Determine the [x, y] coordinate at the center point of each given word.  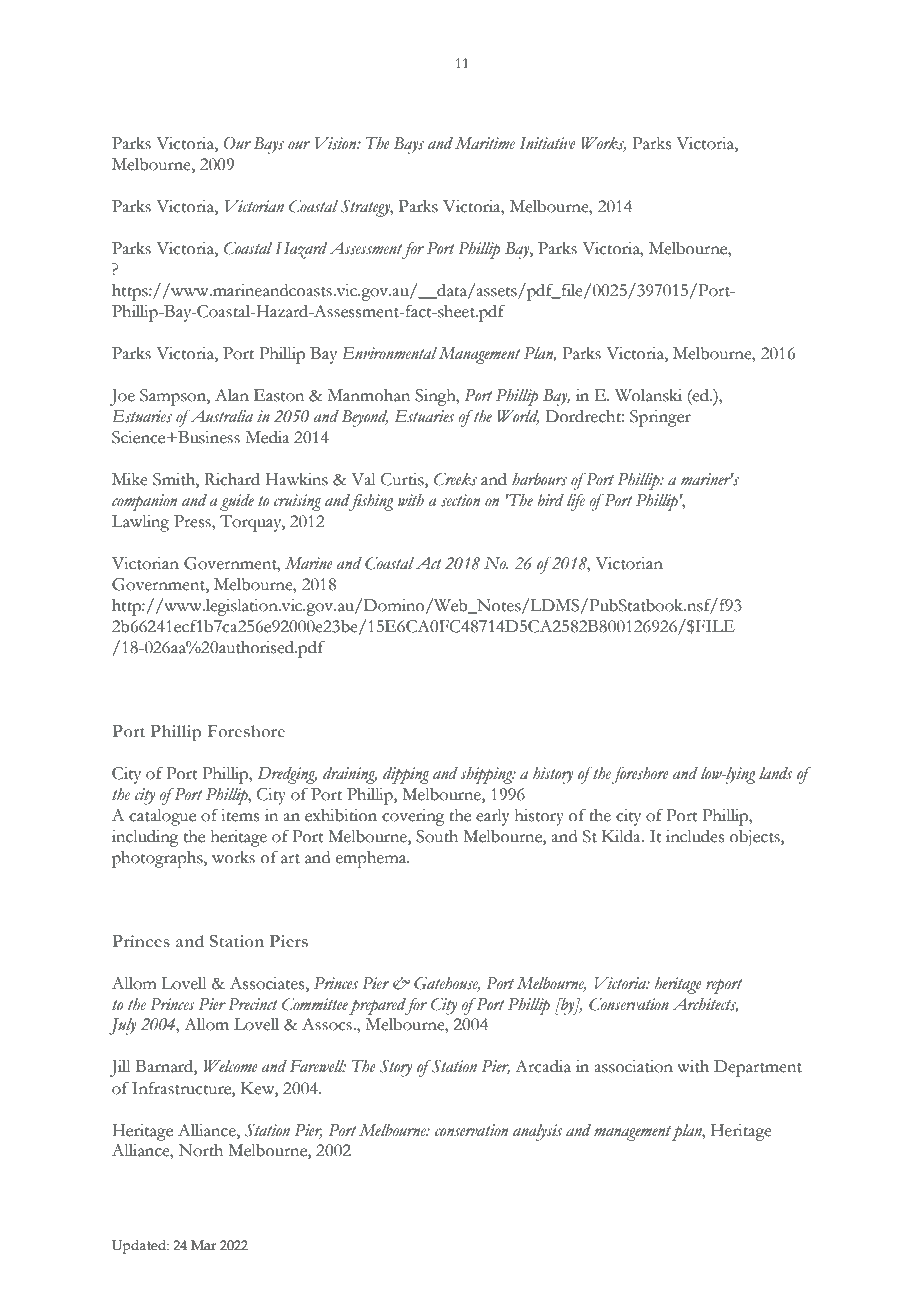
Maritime [485, 143]
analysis [537, 1132]
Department [758, 1068]
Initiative [548, 143]
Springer [660, 418]
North [201, 1150]
